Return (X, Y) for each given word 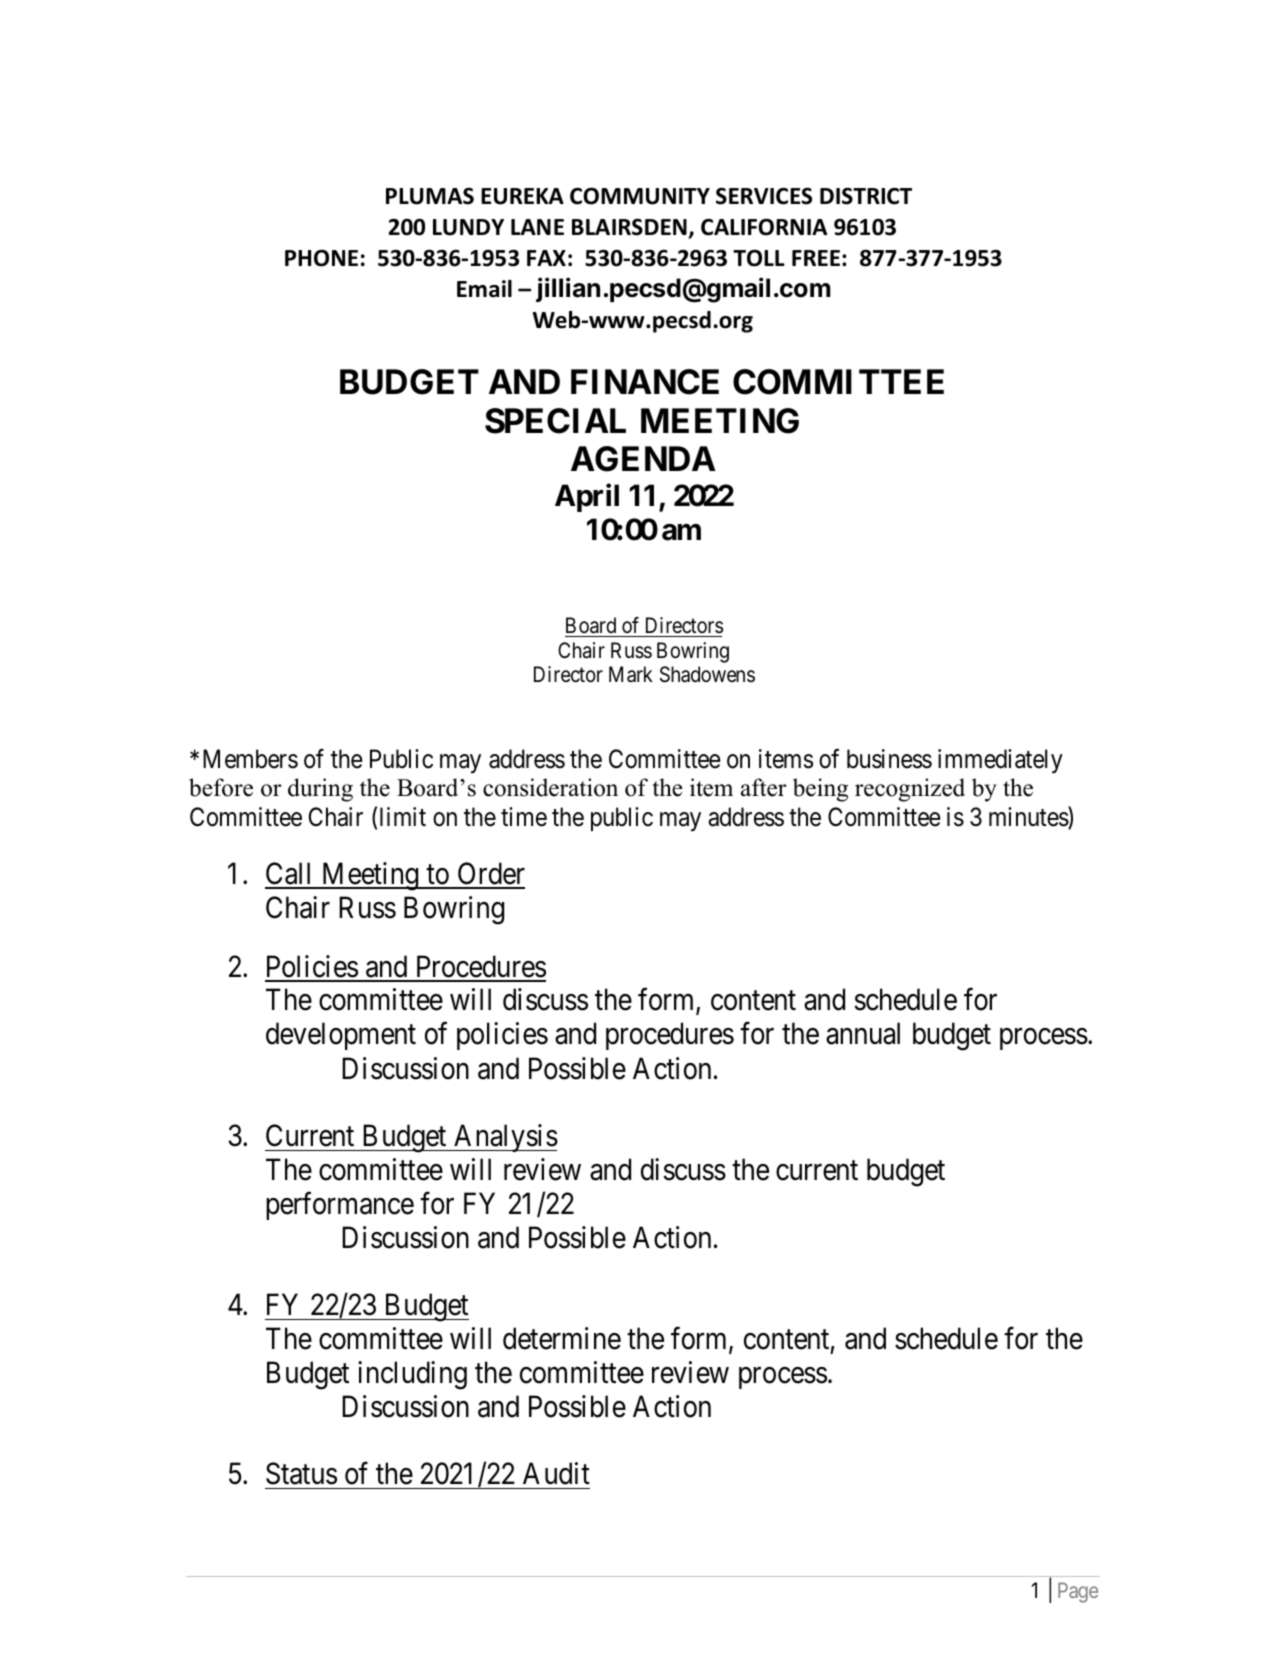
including (412, 1375)
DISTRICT (866, 196)
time (524, 817)
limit (403, 816)
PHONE (321, 258)
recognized (910, 790)
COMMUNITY (640, 196)
